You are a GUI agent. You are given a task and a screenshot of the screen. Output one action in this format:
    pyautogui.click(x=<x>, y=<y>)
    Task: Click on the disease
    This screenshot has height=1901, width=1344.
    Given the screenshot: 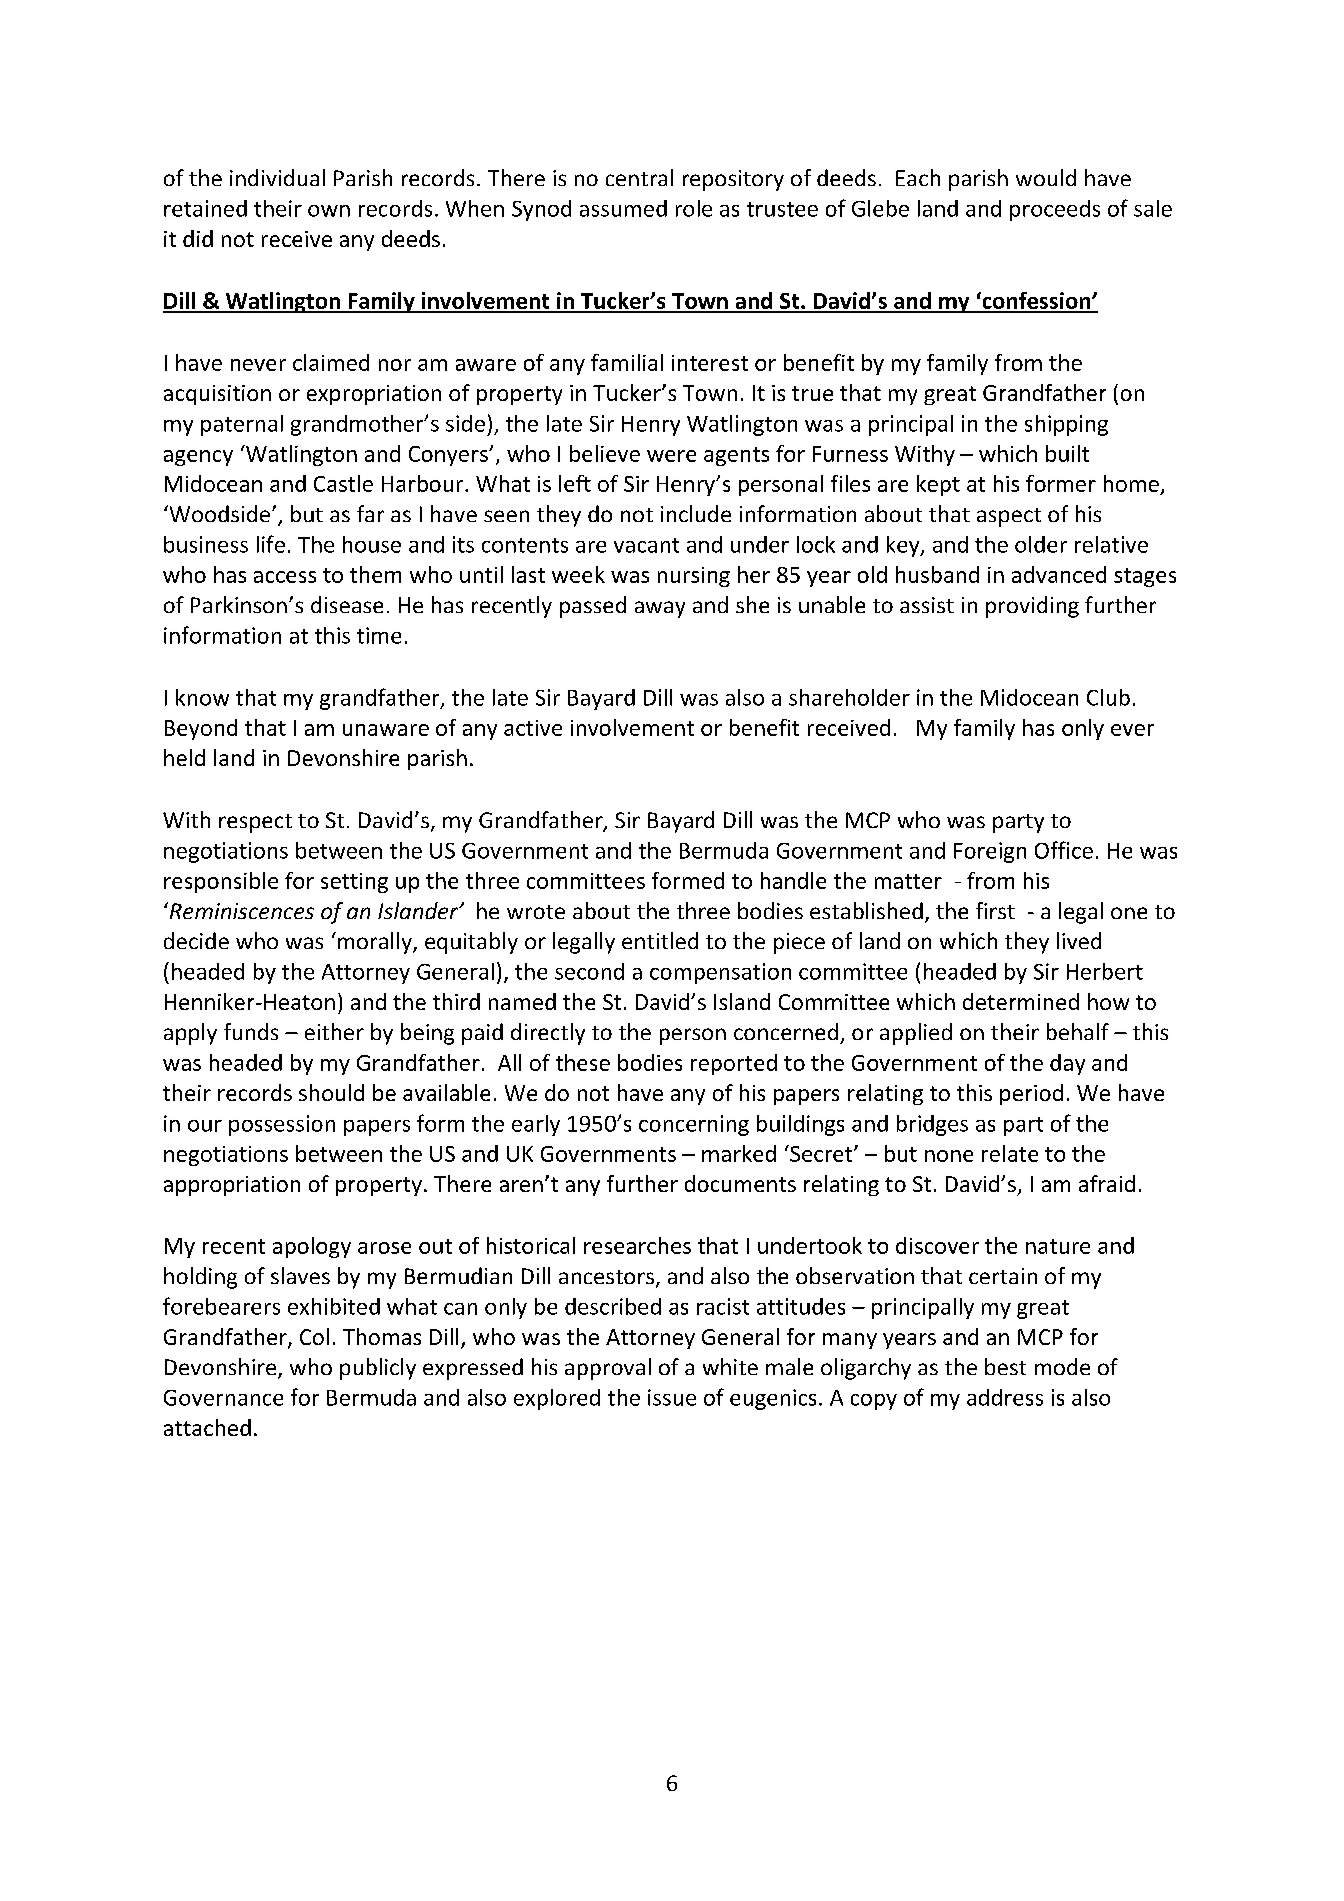 What is the action you would take?
    pyautogui.click(x=347, y=604)
